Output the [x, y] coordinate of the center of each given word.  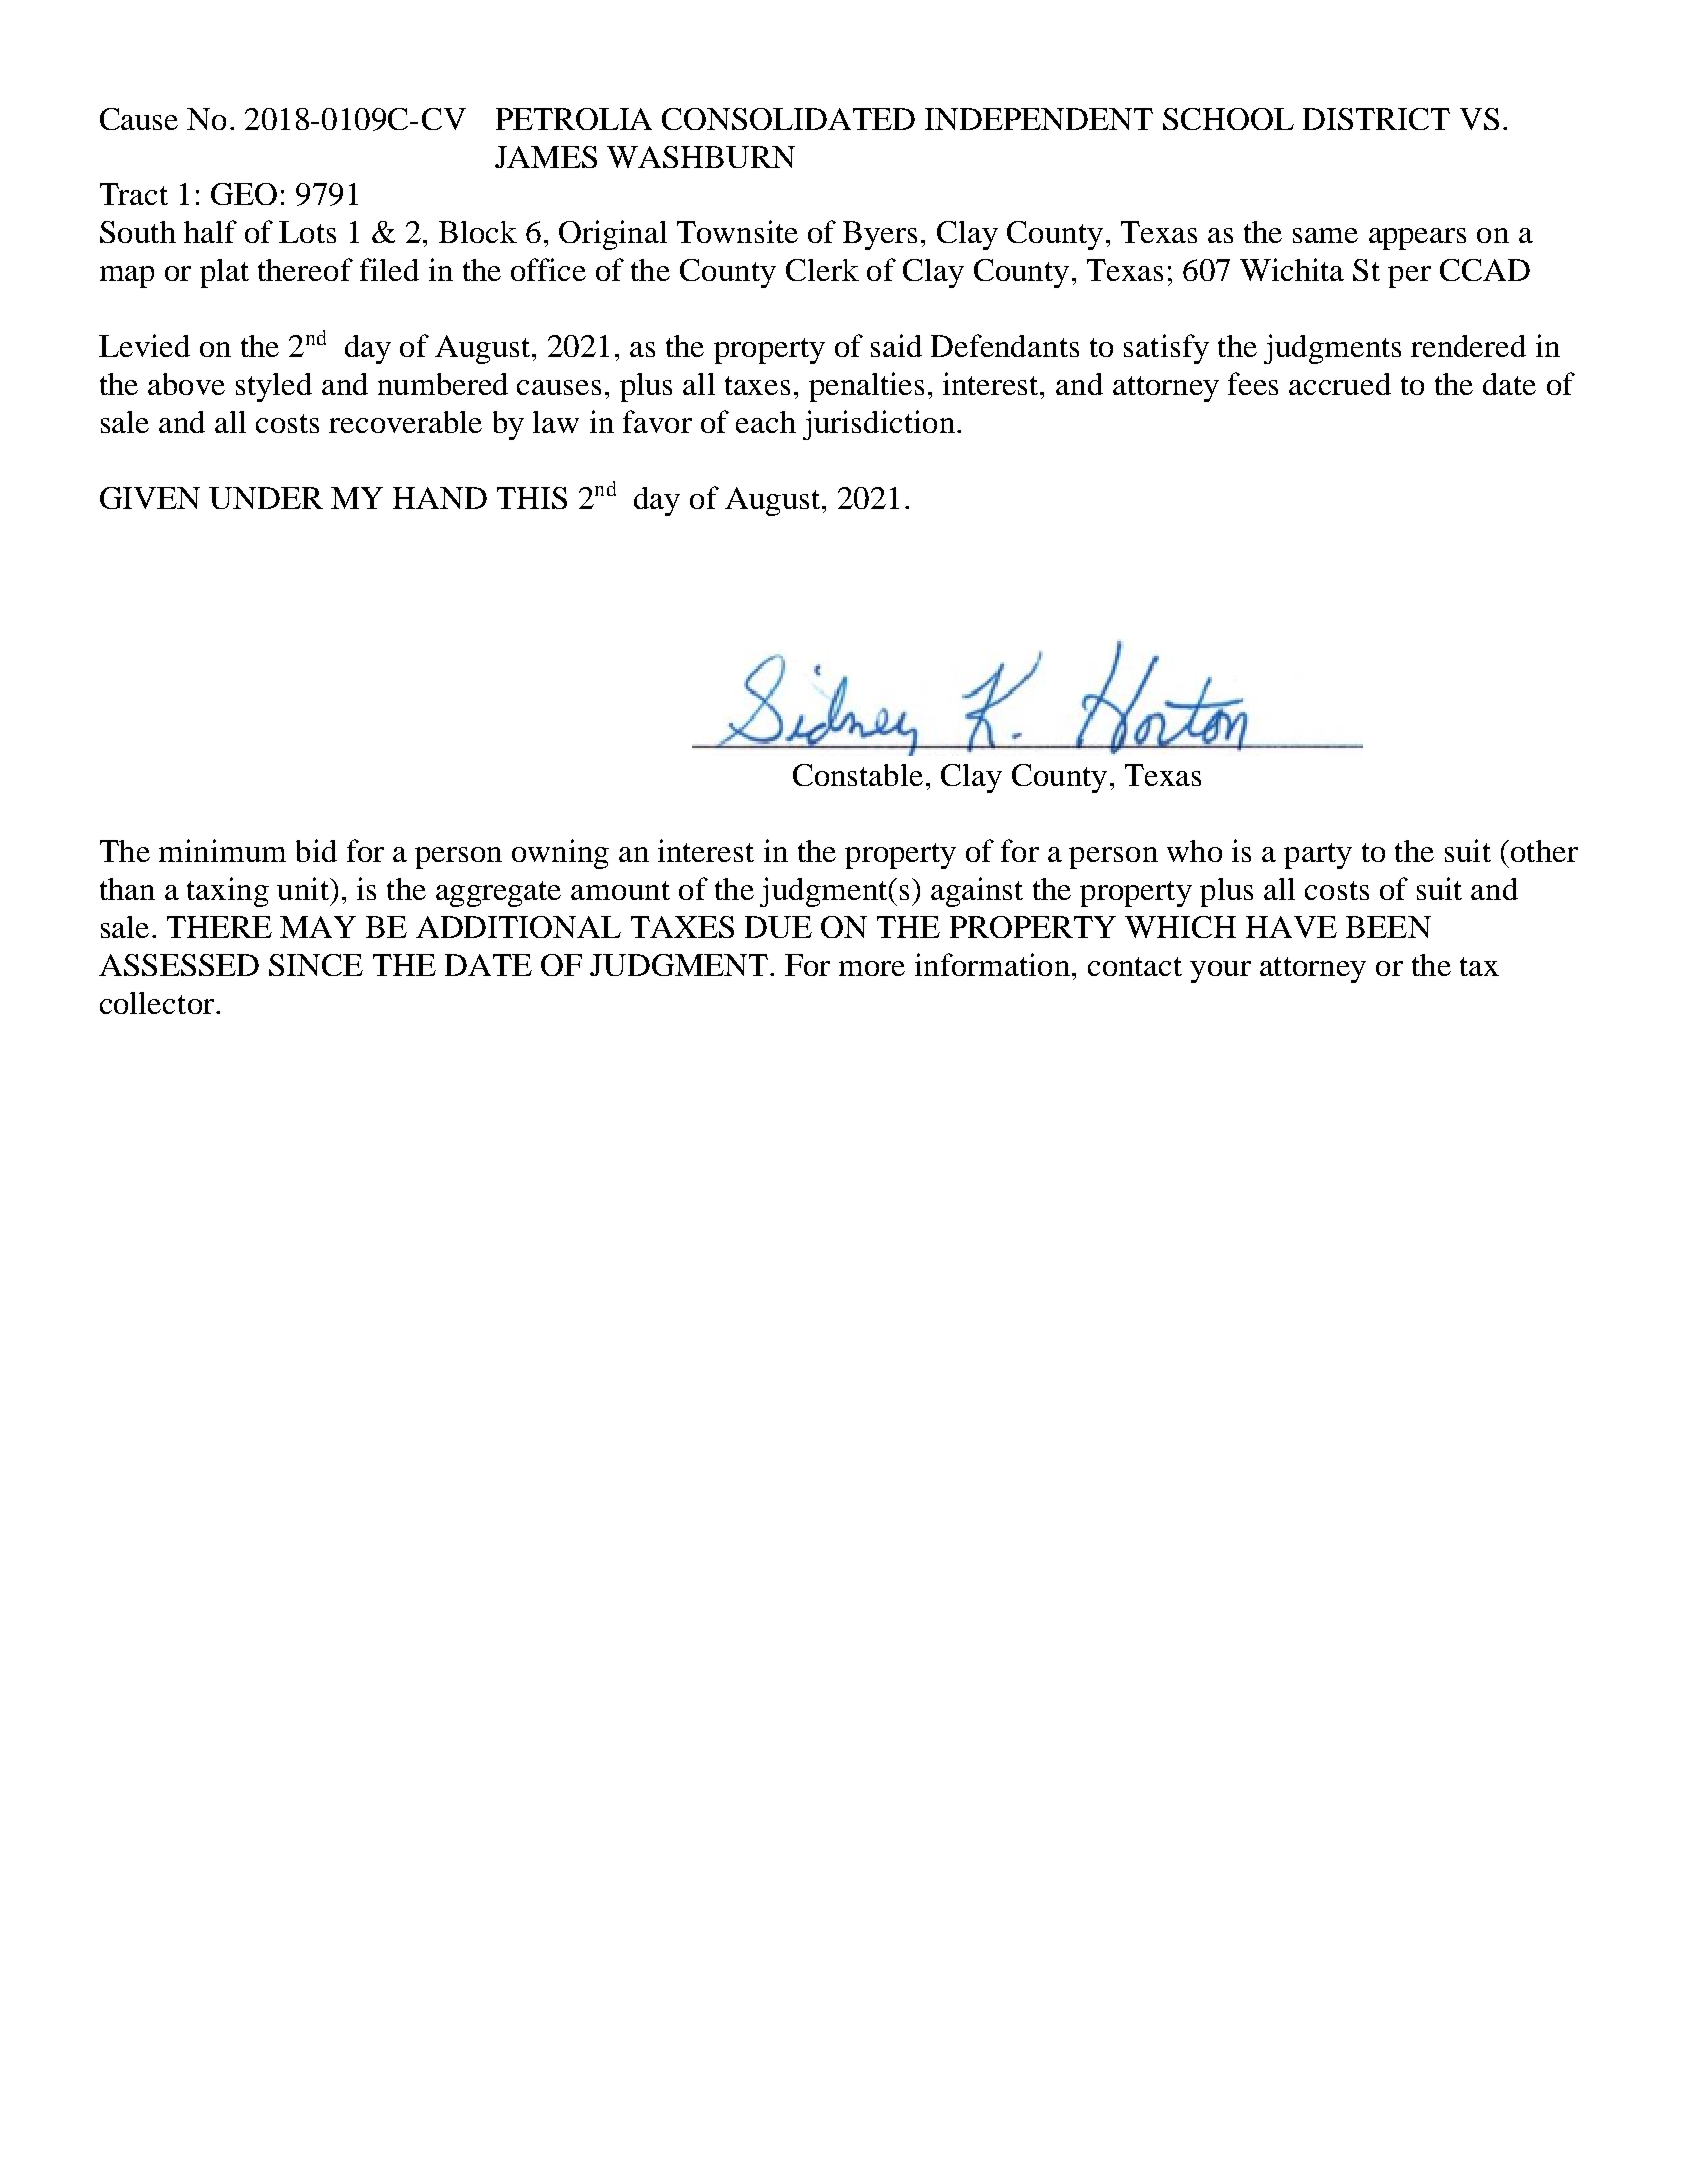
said [896, 345]
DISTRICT [1376, 119]
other [1543, 851]
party [1318, 856]
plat [224, 273]
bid [316, 850]
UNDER [266, 498]
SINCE [316, 965]
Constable [858, 775]
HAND [440, 498]
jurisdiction [879, 425]
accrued [1340, 384]
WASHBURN [701, 157]
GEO [244, 194]
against [977, 892]
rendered [1468, 346]
